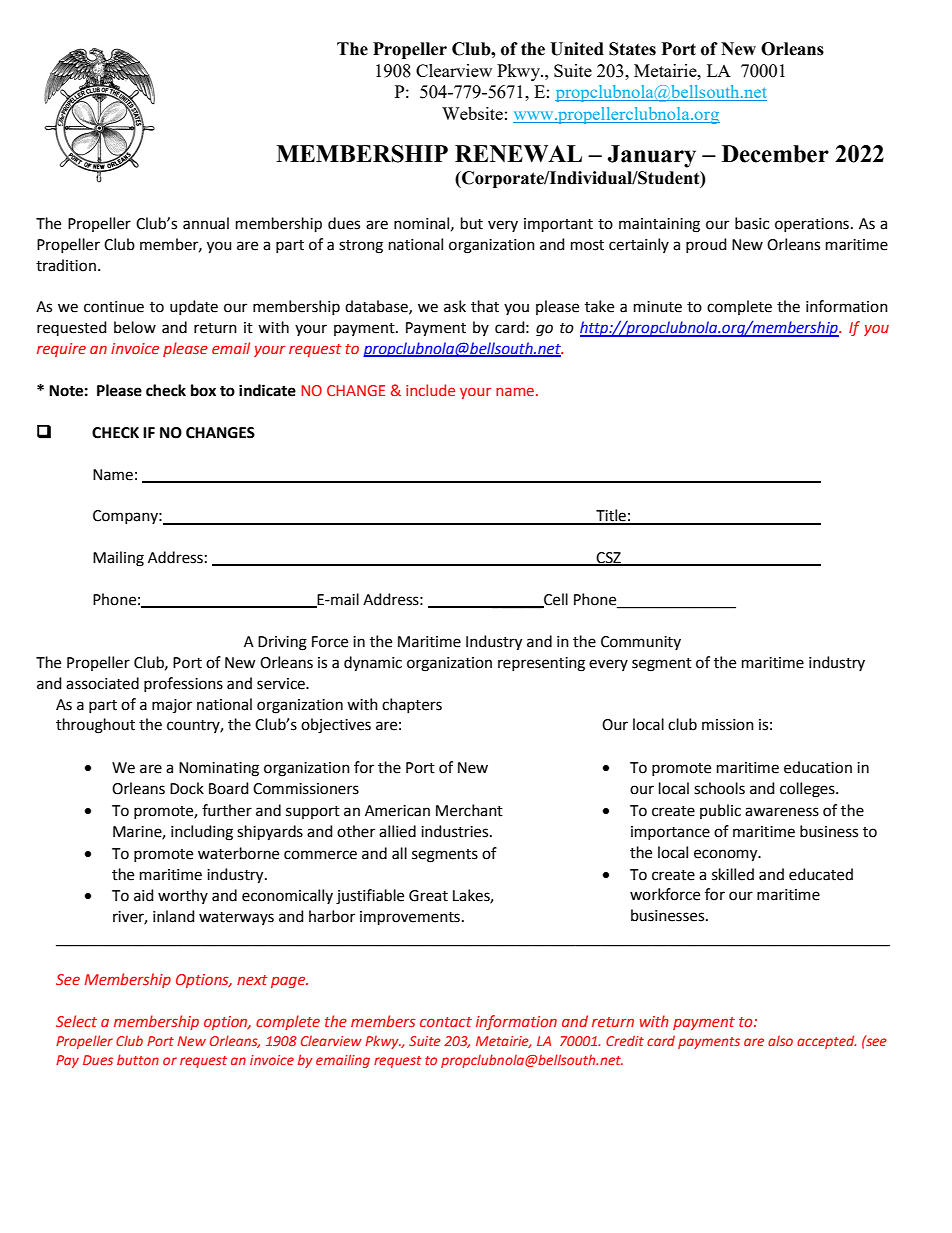 This screenshot has width=952, height=1233. I want to click on Title, so click(611, 516).
